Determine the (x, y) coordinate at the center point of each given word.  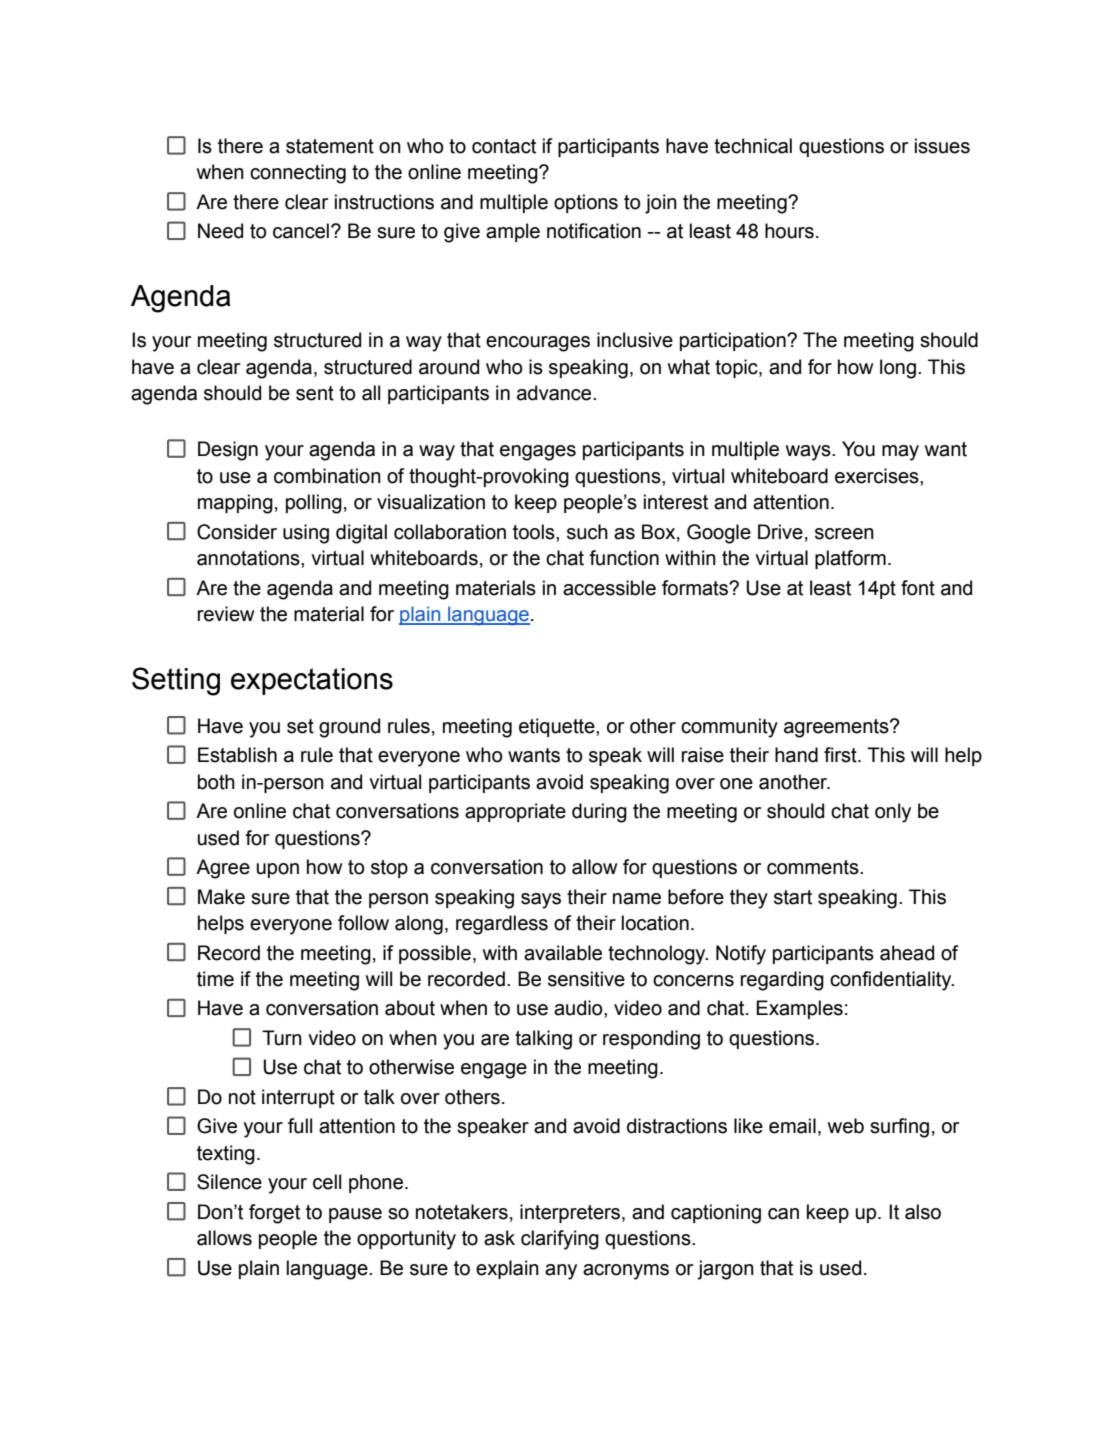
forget (274, 1214)
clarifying (560, 1240)
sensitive (586, 979)
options (586, 203)
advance (555, 393)
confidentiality (892, 981)
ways (809, 453)
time (215, 979)
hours (789, 231)
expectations (312, 681)
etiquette (558, 727)
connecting (298, 174)
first (841, 755)
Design (228, 451)
